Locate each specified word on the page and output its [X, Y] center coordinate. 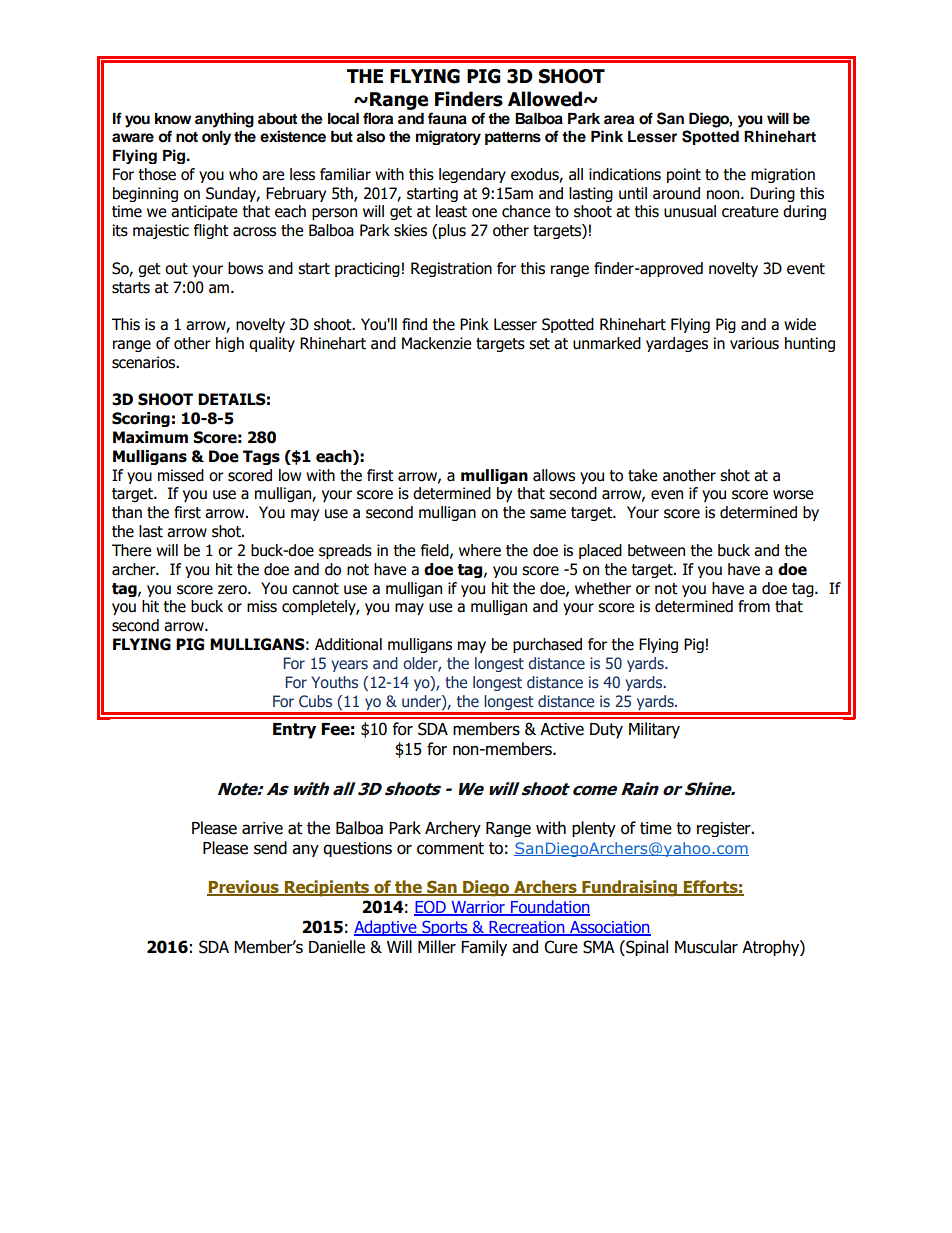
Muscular [706, 947]
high [230, 344]
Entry [294, 731]
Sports [445, 928]
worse [793, 495]
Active [562, 729]
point [684, 175]
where [480, 550]
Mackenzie [436, 343]
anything [224, 120]
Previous [244, 888]
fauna [447, 118]
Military [654, 730]
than [127, 512]
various [754, 343]
